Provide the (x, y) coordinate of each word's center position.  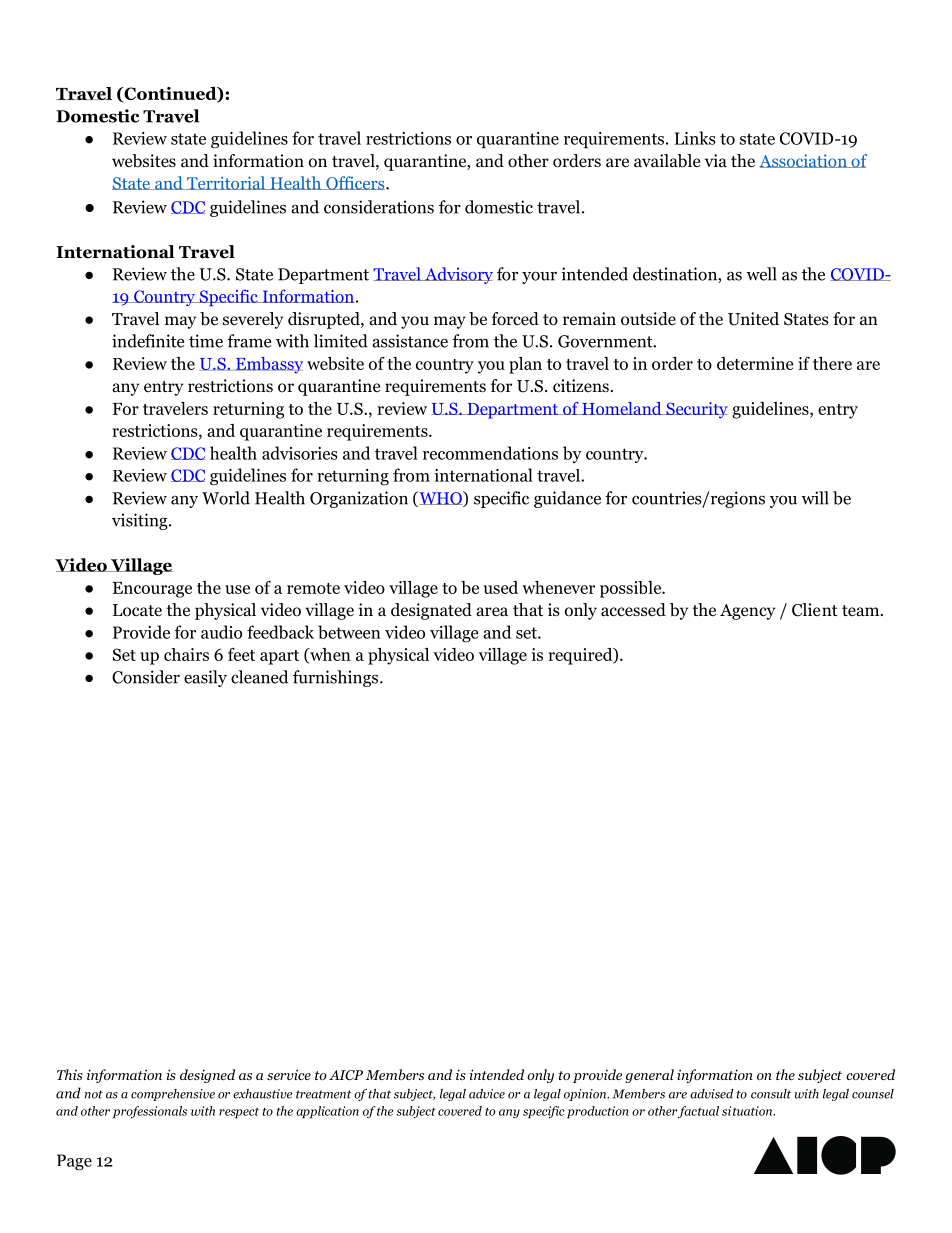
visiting (141, 521)
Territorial (226, 183)
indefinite (148, 341)
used (501, 587)
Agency (747, 612)
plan (525, 365)
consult (771, 1094)
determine (755, 363)
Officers (355, 183)
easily (205, 678)
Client (815, 610)
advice (487, 1094)
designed (207, 1076)
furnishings (335, 678)
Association (804, 161)
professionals (150, 1112)
